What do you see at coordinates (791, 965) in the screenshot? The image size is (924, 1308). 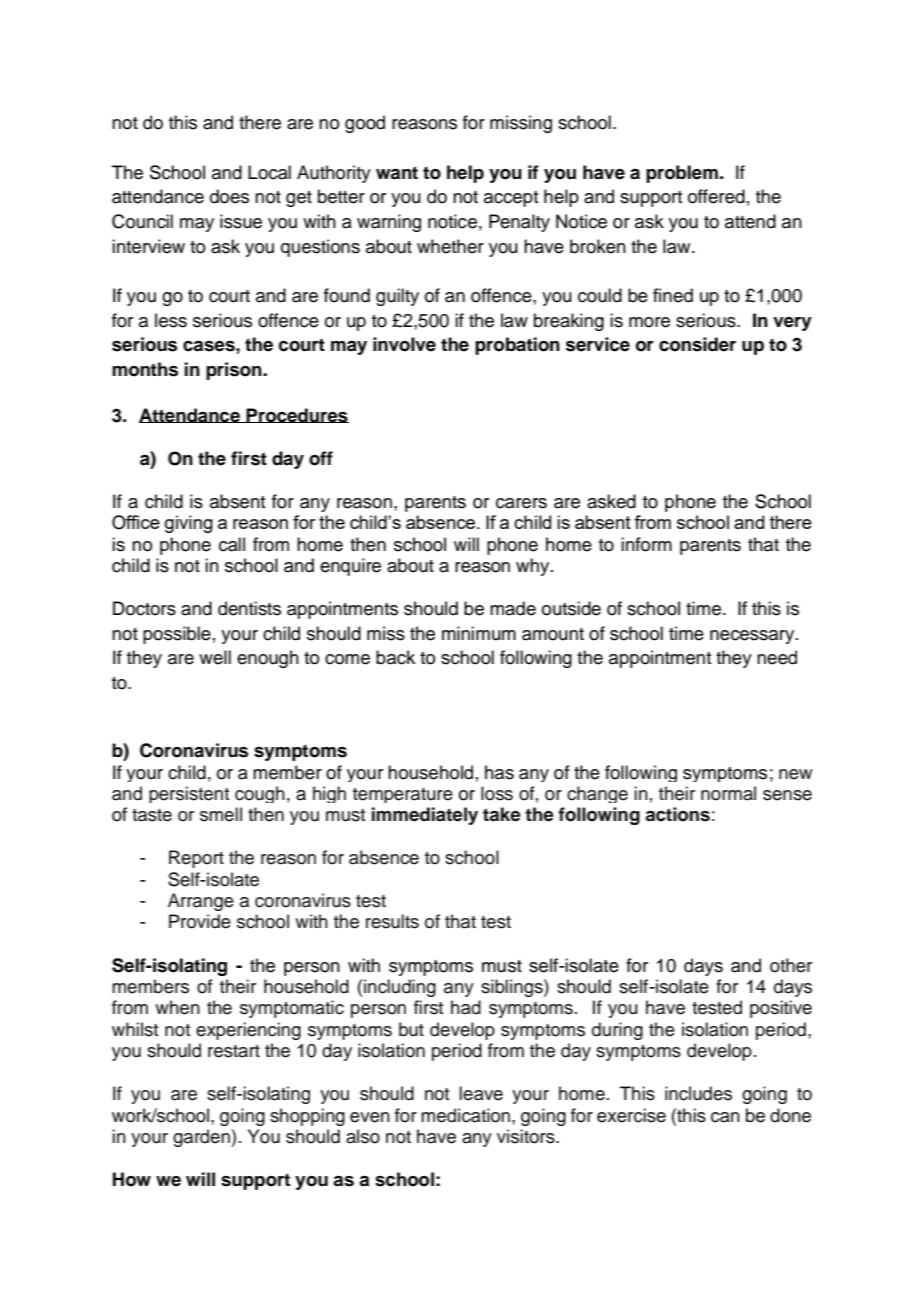 I see `other` at bounding box center [791, 965].
